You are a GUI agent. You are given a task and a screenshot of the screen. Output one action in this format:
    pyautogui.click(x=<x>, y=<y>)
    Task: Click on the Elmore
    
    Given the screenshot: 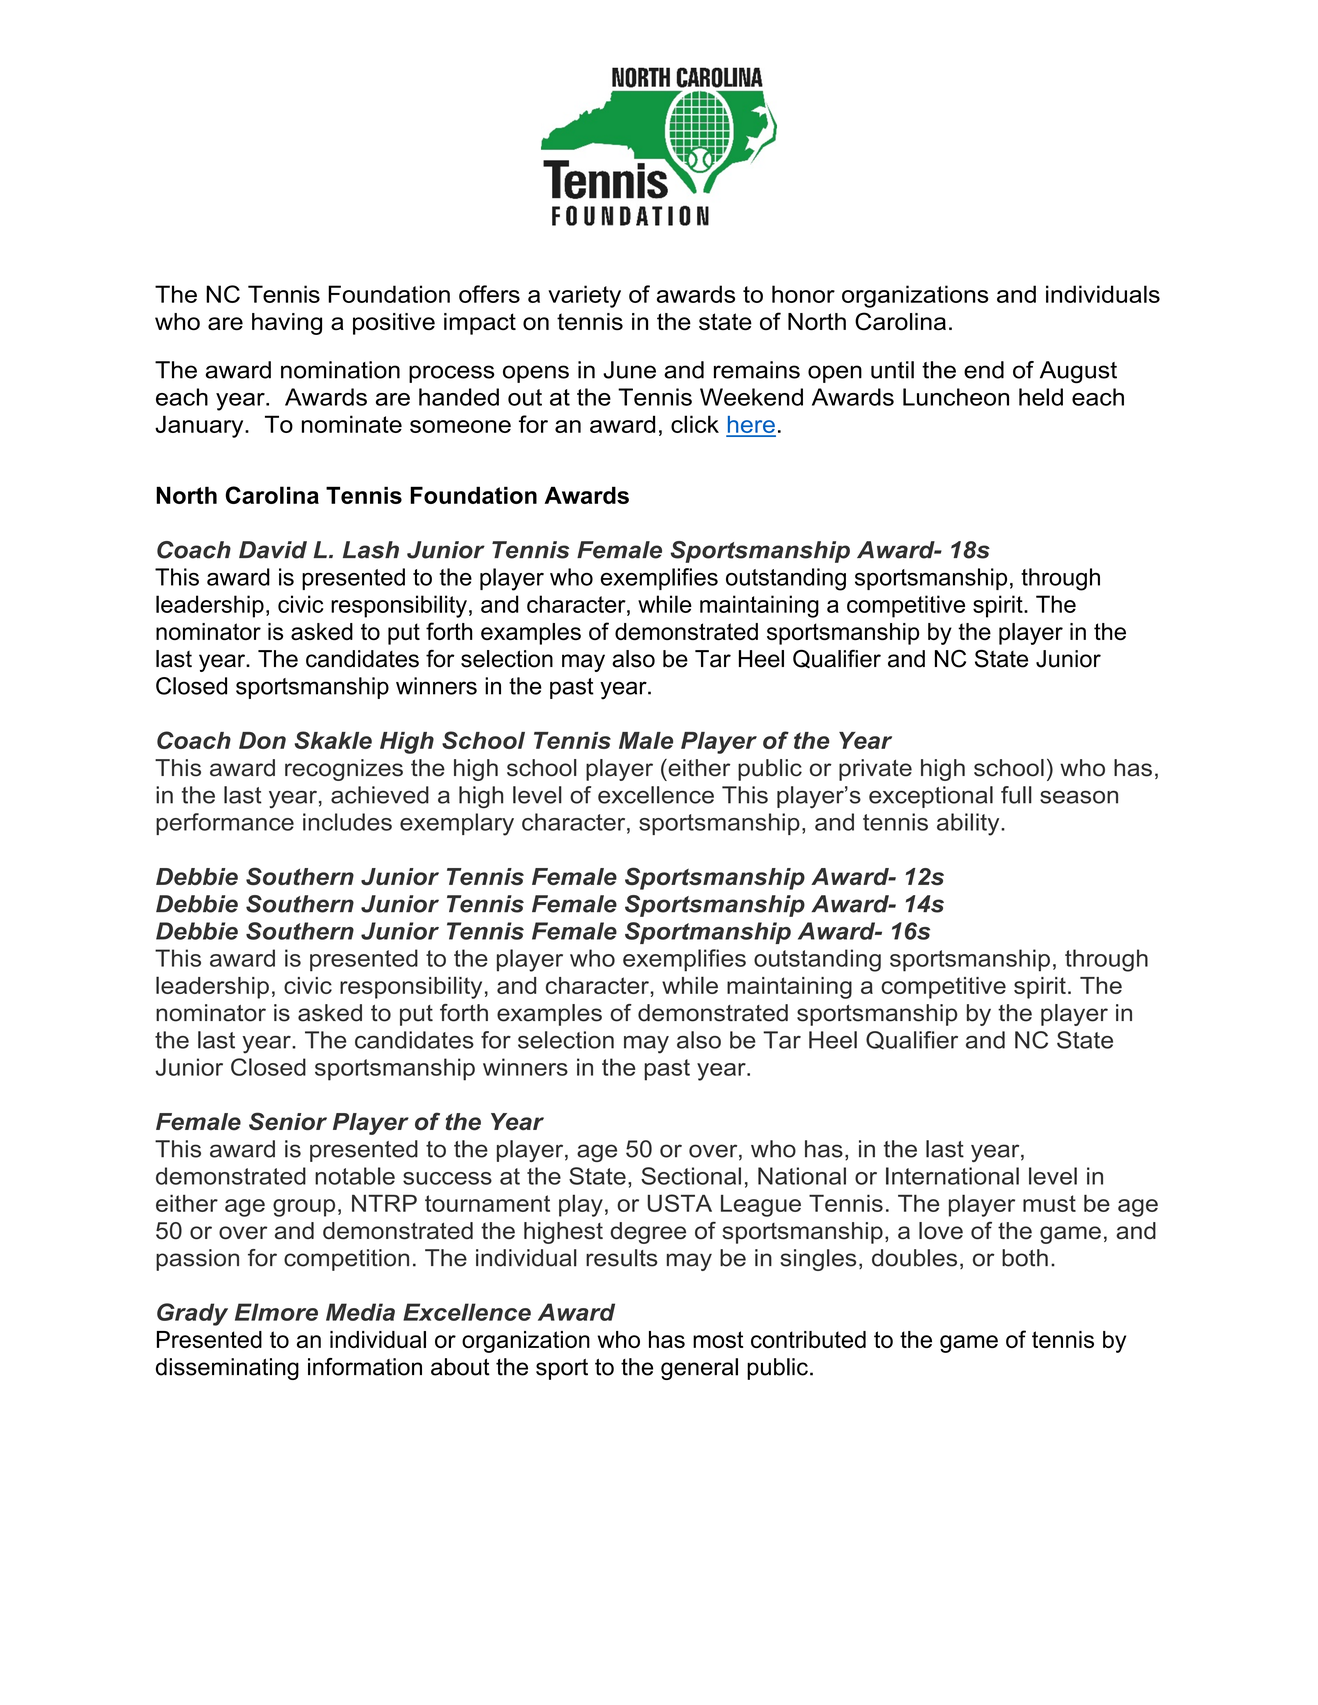 What is the action you would take?
    pyautogui.click(x=276, y=1312)
